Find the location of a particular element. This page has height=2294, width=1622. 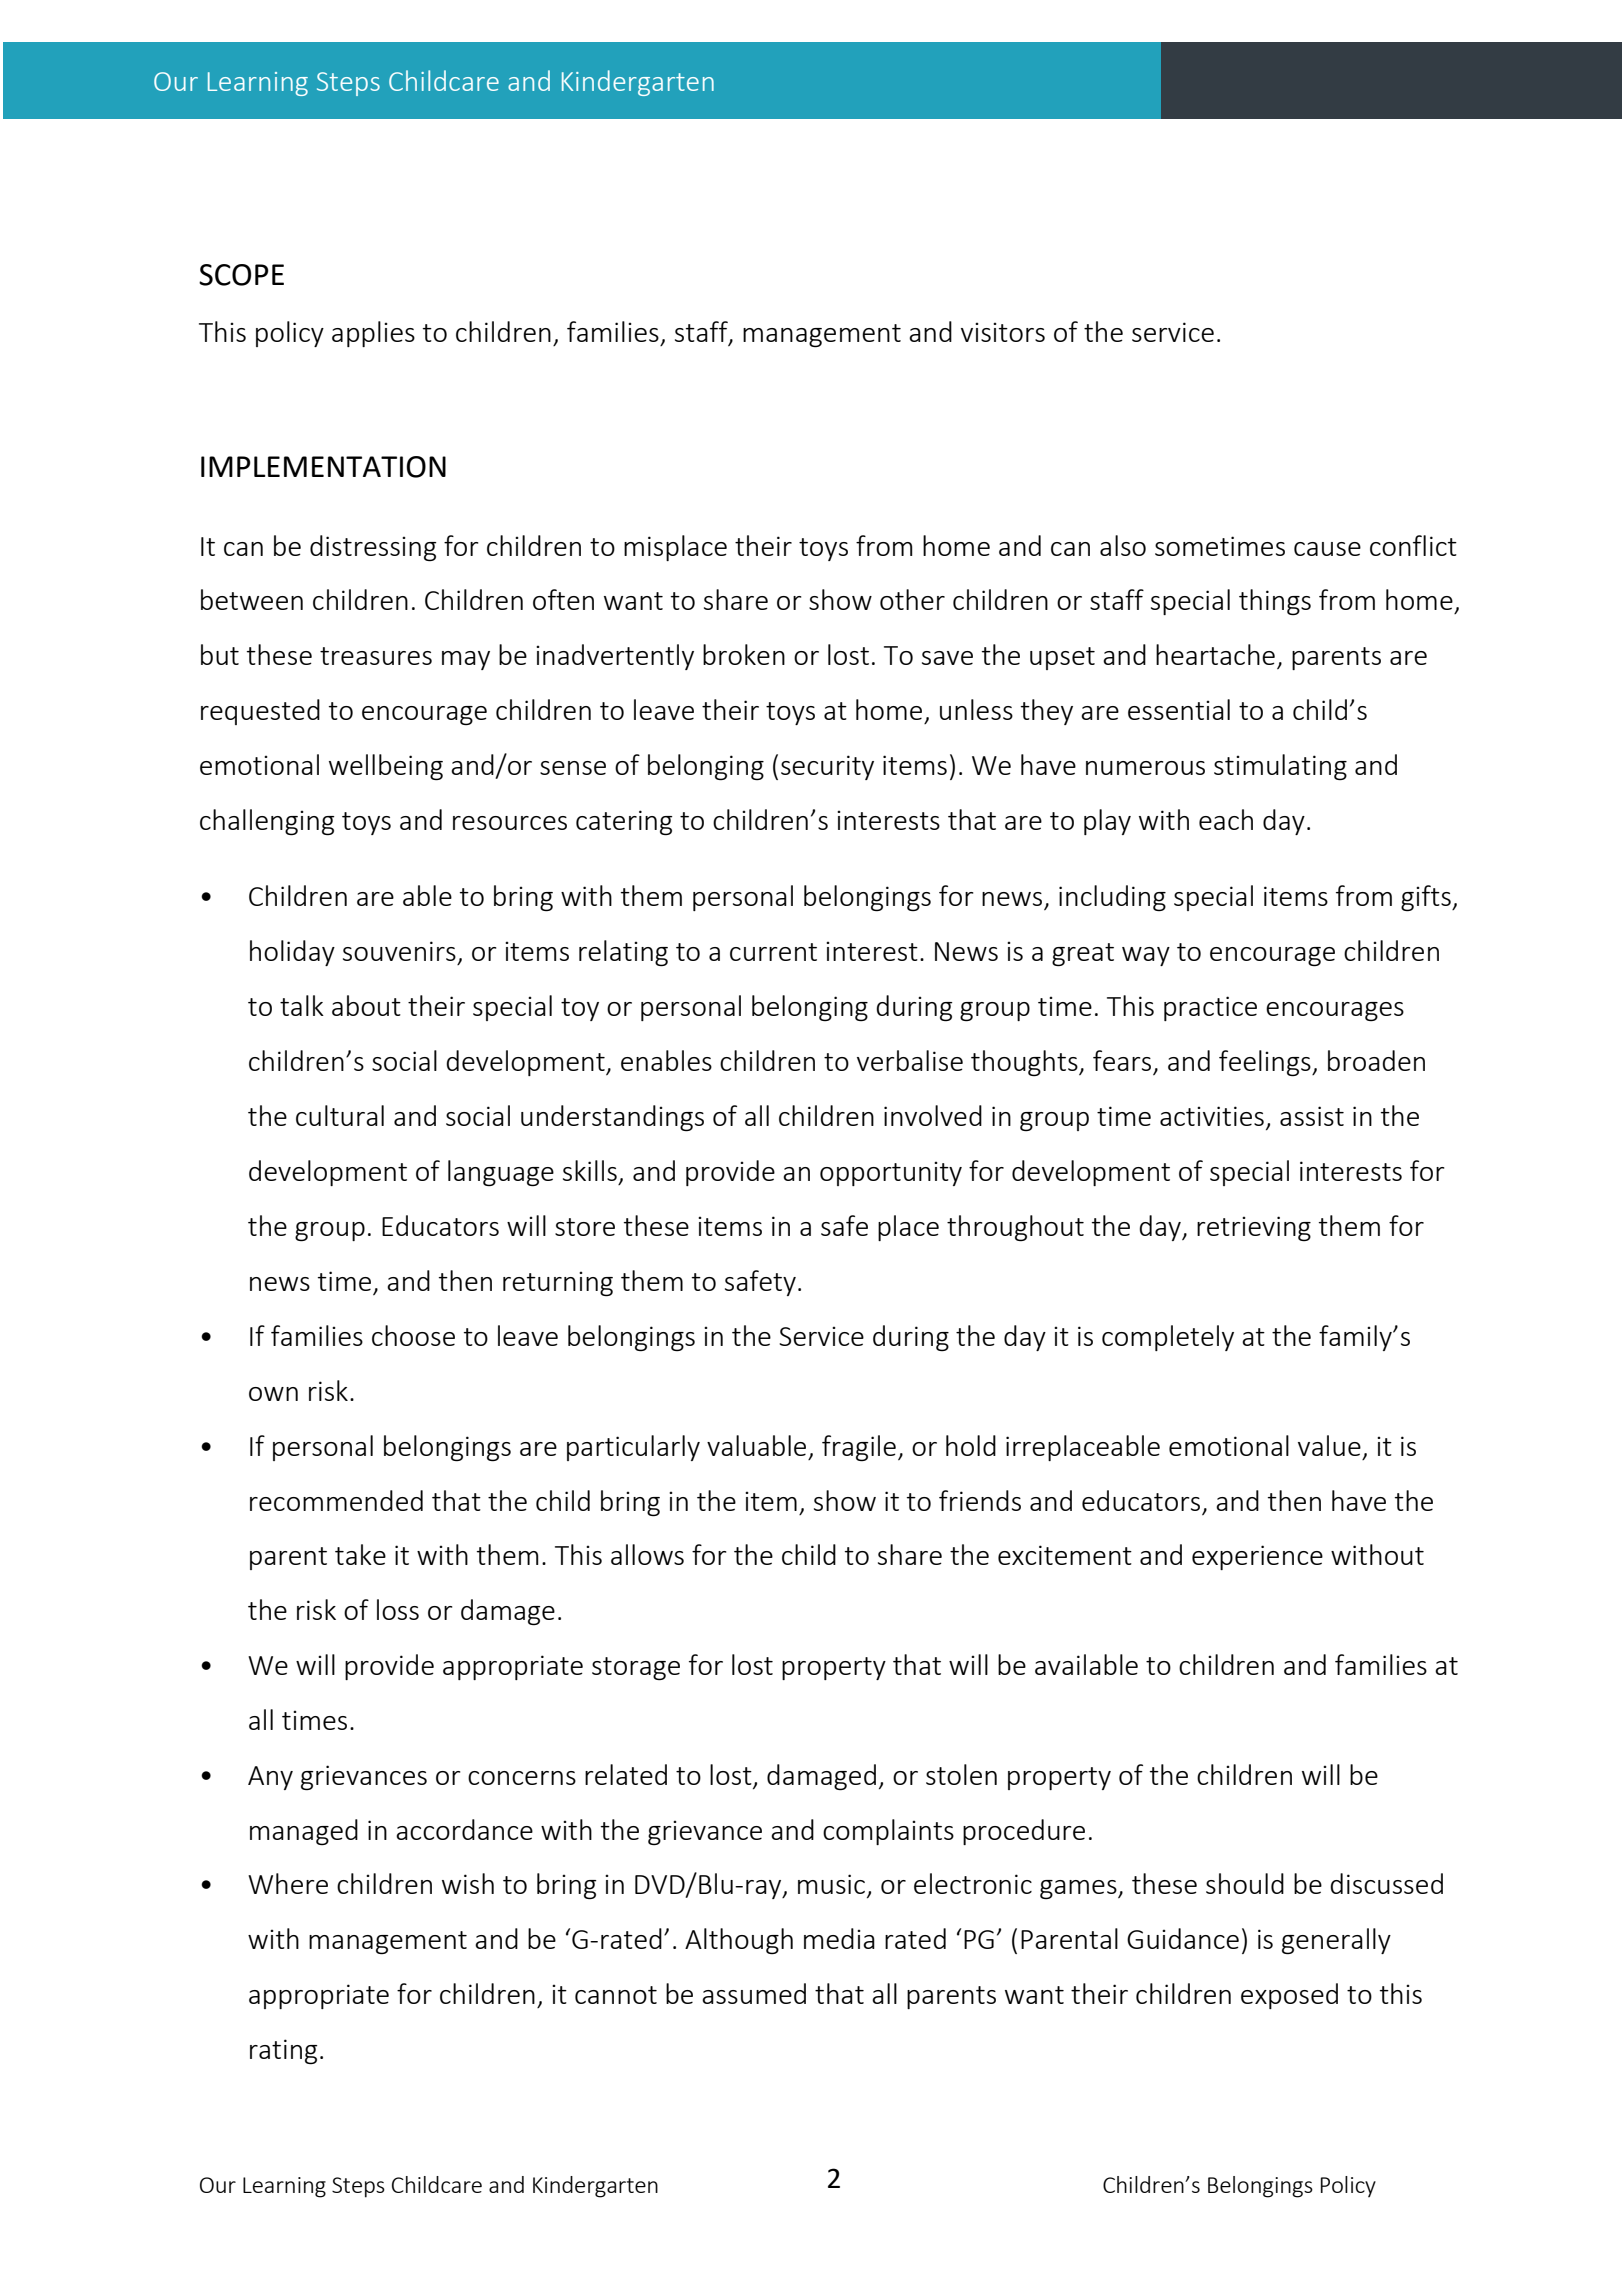

souvenirs is located at coordinates (399, 951).
